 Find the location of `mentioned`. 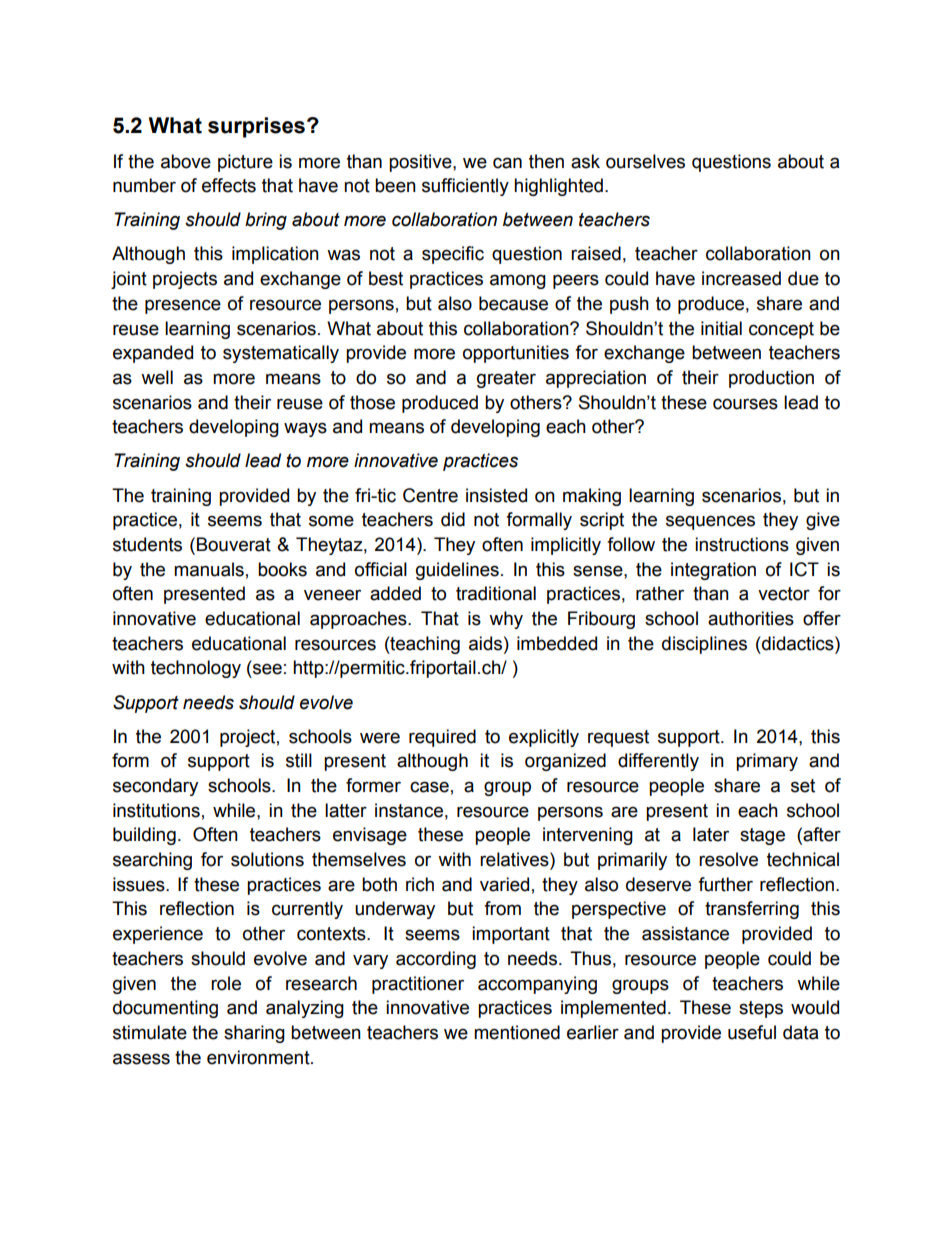

mentioned is located at coordinates (517, 1032).
